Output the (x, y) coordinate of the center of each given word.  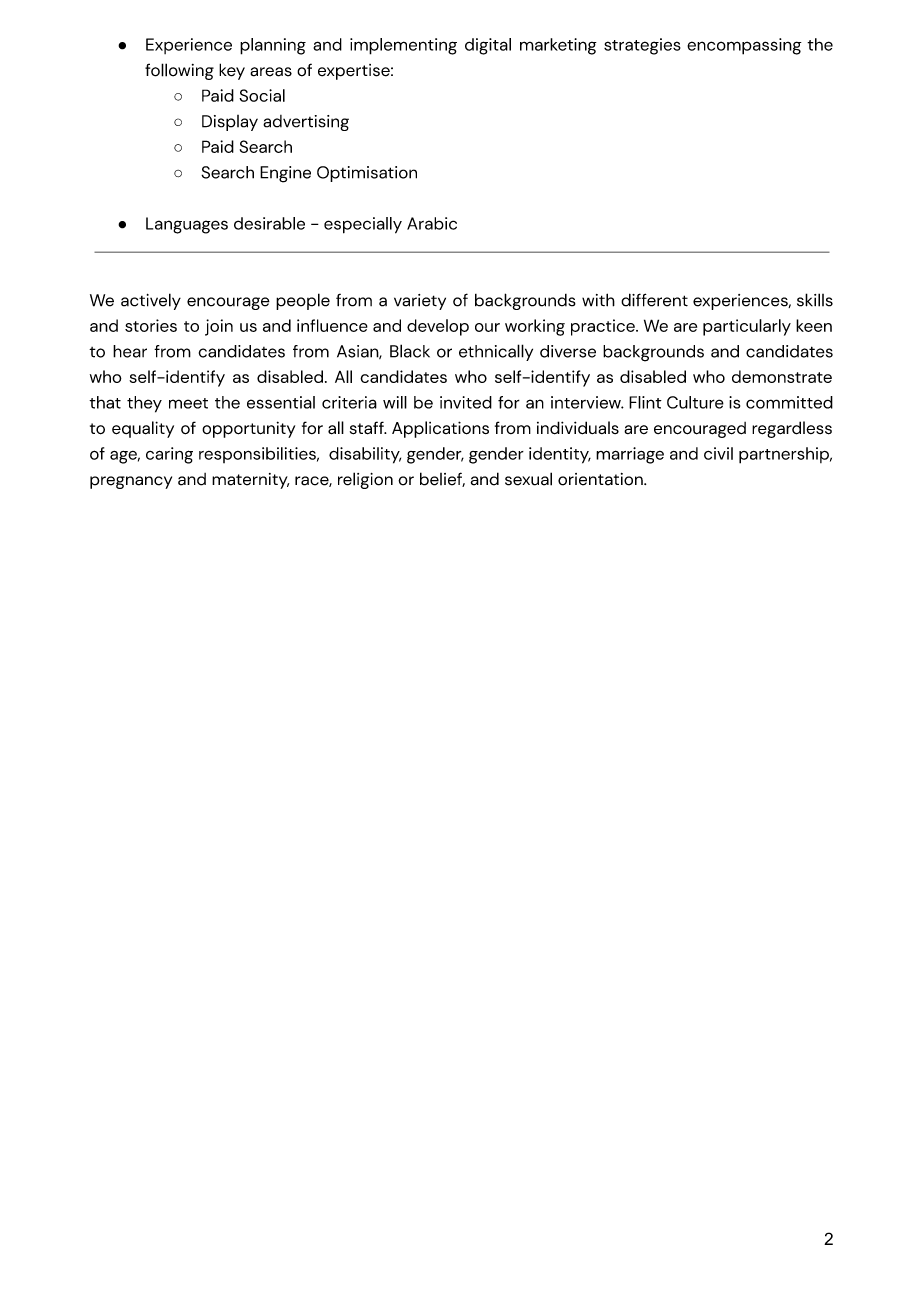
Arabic (432, 223)
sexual (528, 479)
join (219, 327)
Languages (187, 225)
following (179, 71)
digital (488, 46)
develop (438, 327)
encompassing (744, 46)
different (654, 300)
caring (169, 455)
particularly (747, 327)
